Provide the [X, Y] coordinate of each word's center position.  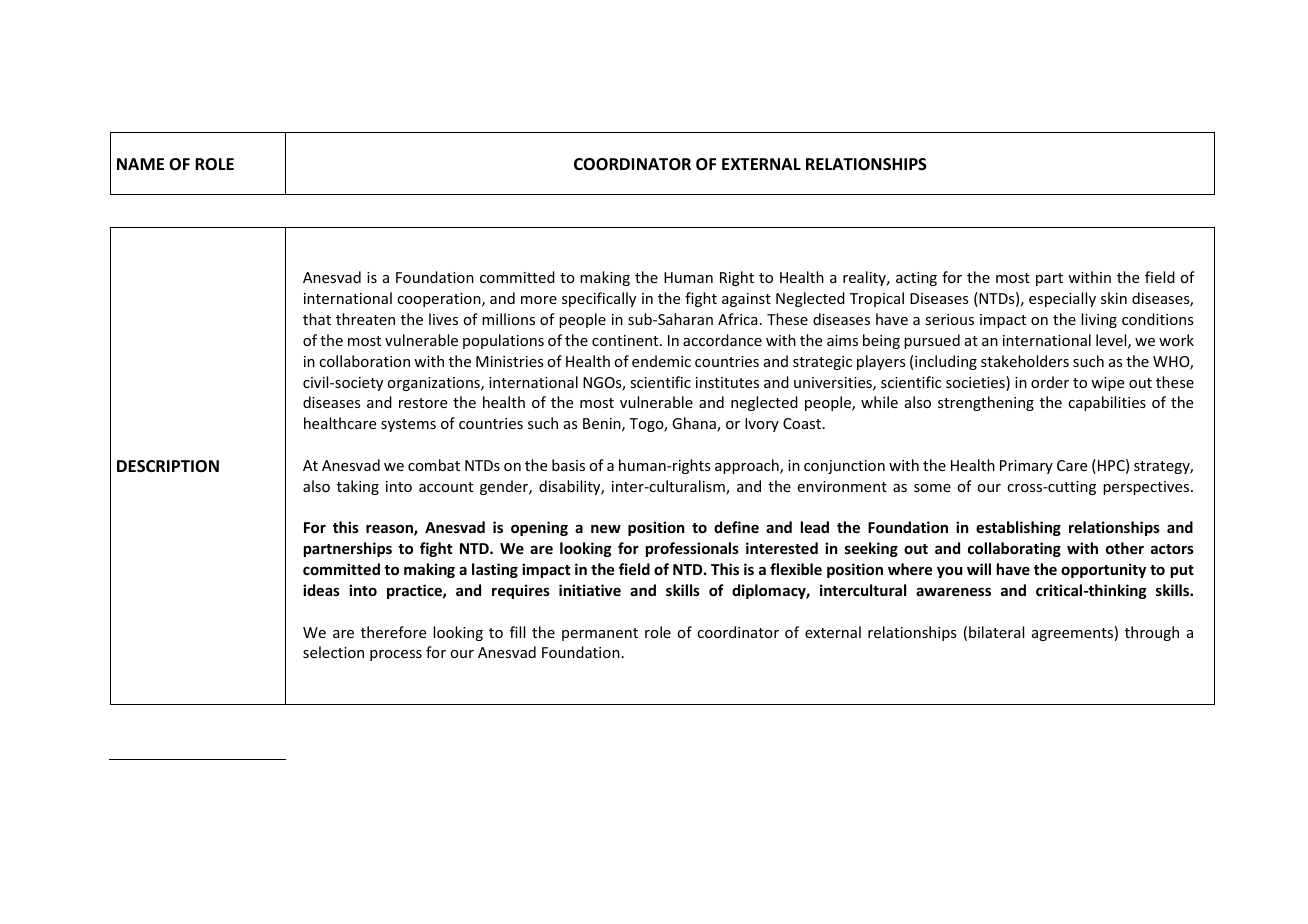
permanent [600, 634]
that [317, 319]
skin [1114, 298]
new [606, 528]
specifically [599, 299]
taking [358, 487]
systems [408, 425]
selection [333, 652]
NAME [140, 164]
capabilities [1107, 403]
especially [1062, 299]
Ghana [695, 424]
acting [916, 279]
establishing [1018, 528]
